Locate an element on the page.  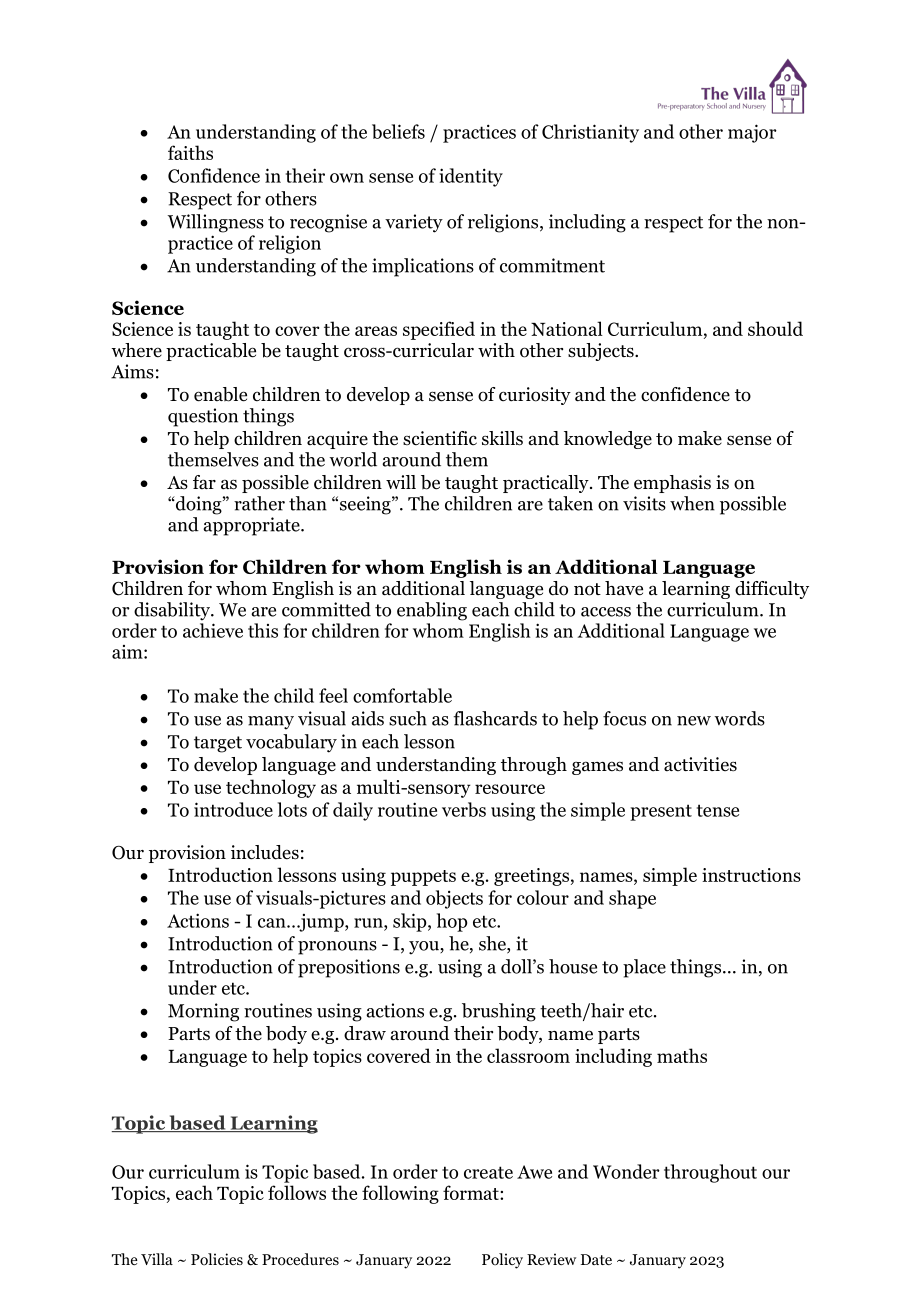
Policies is located at coordinates (217, 1259).
